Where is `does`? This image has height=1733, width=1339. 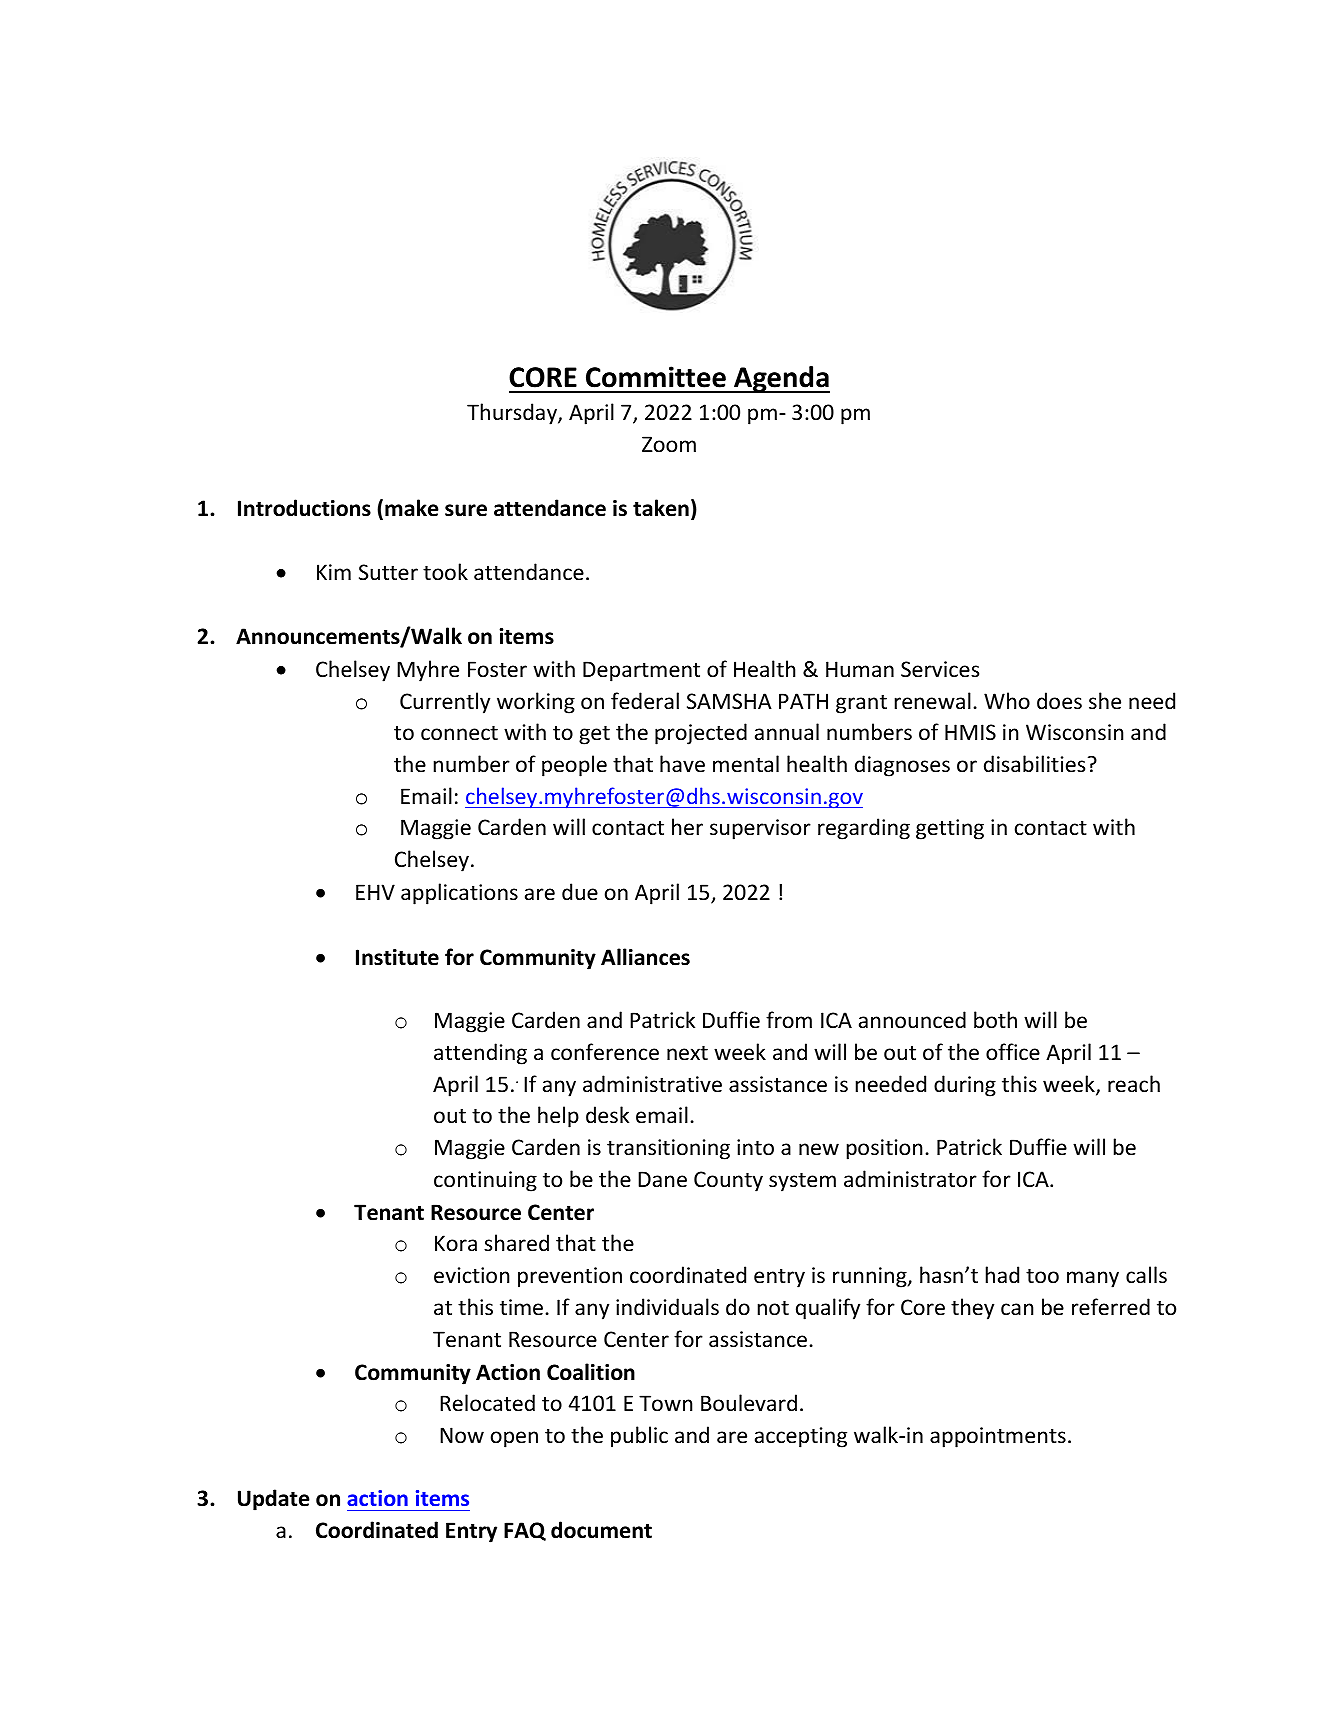 does is located at coordinates (1059, 701).
